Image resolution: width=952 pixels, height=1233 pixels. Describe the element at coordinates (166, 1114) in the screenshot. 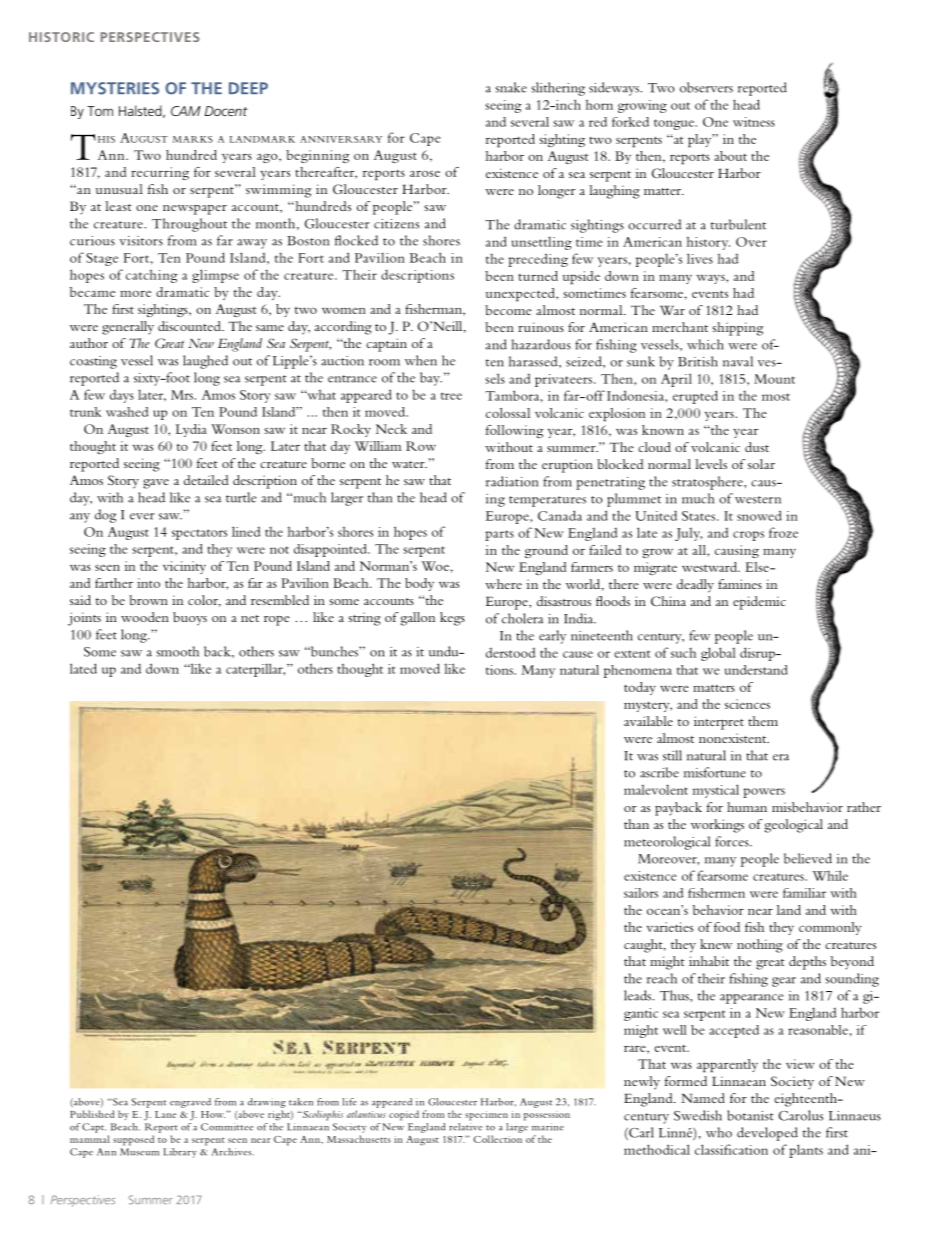

I see `Lane` at that location.
